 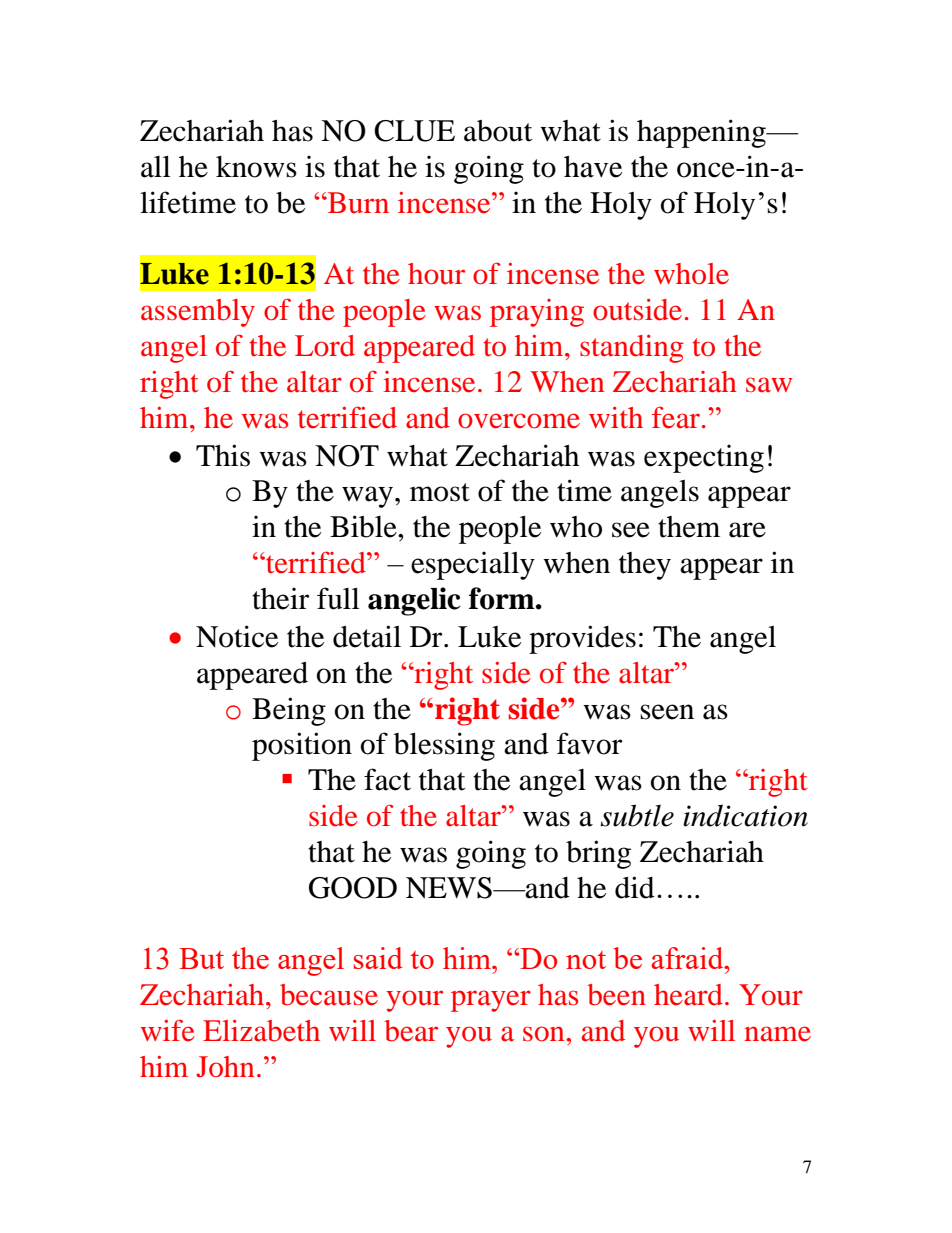 I want to click on Elizabeth, so click(x=261, y=1031).
